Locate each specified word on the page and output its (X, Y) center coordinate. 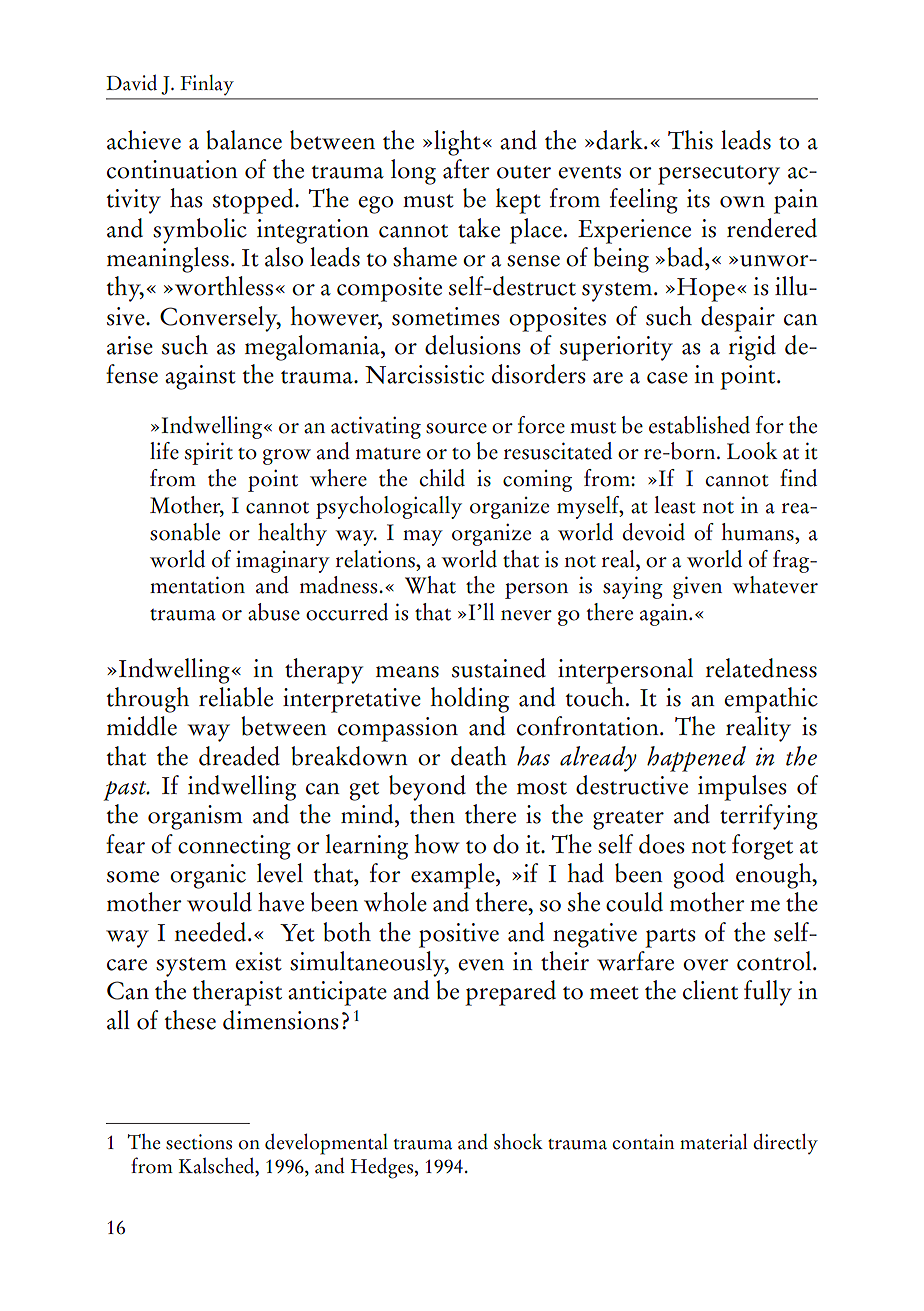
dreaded (239, 756)
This (690, 140)
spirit (209, 453)
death (479, 756)
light (458, 143)
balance (244, 140)
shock (518, 1142)
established (699, 425)
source (456, 428)
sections (199, 1142)
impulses (742, 788)
